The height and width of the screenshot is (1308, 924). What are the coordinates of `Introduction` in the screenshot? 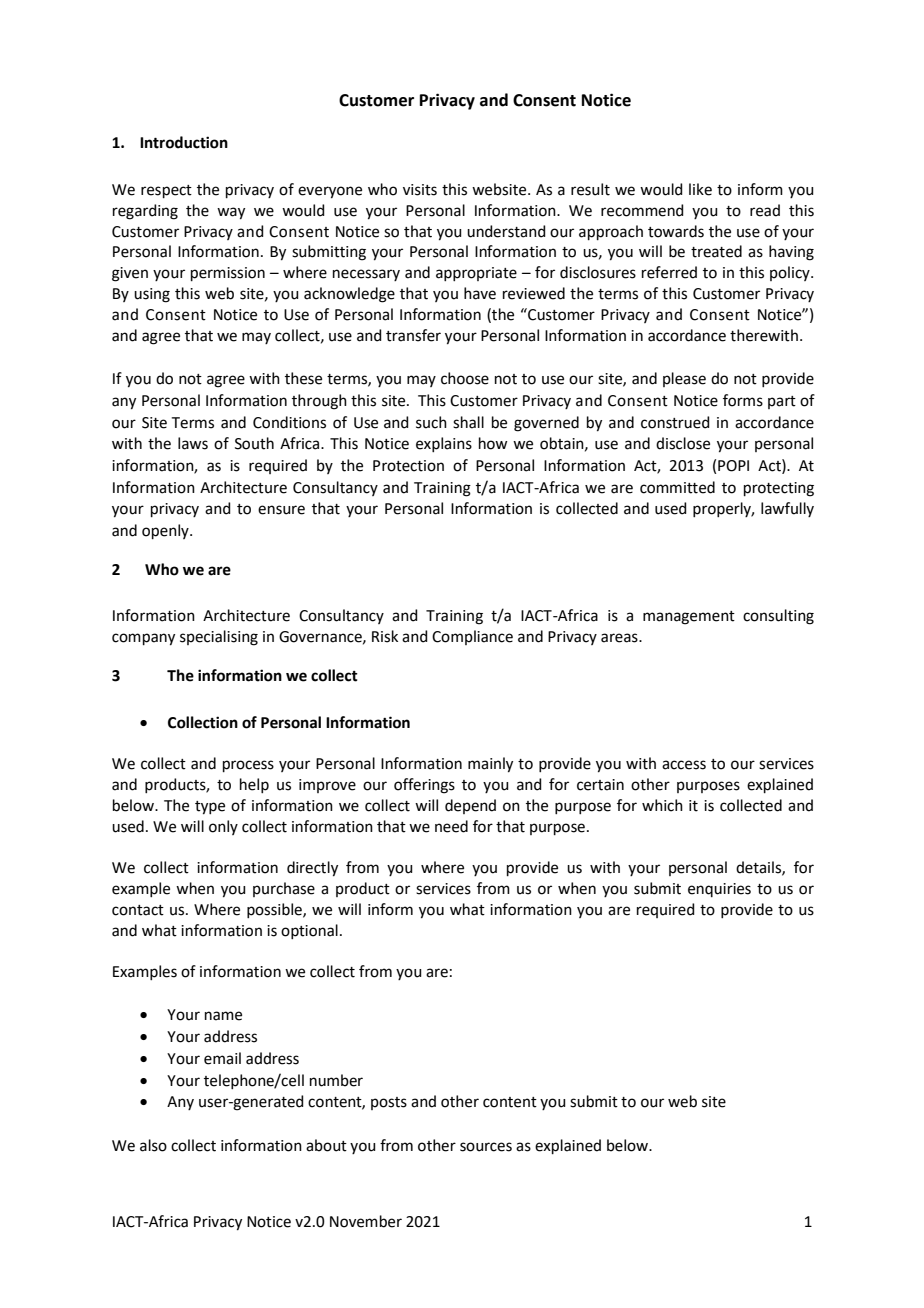 It's located at (184, 142).
